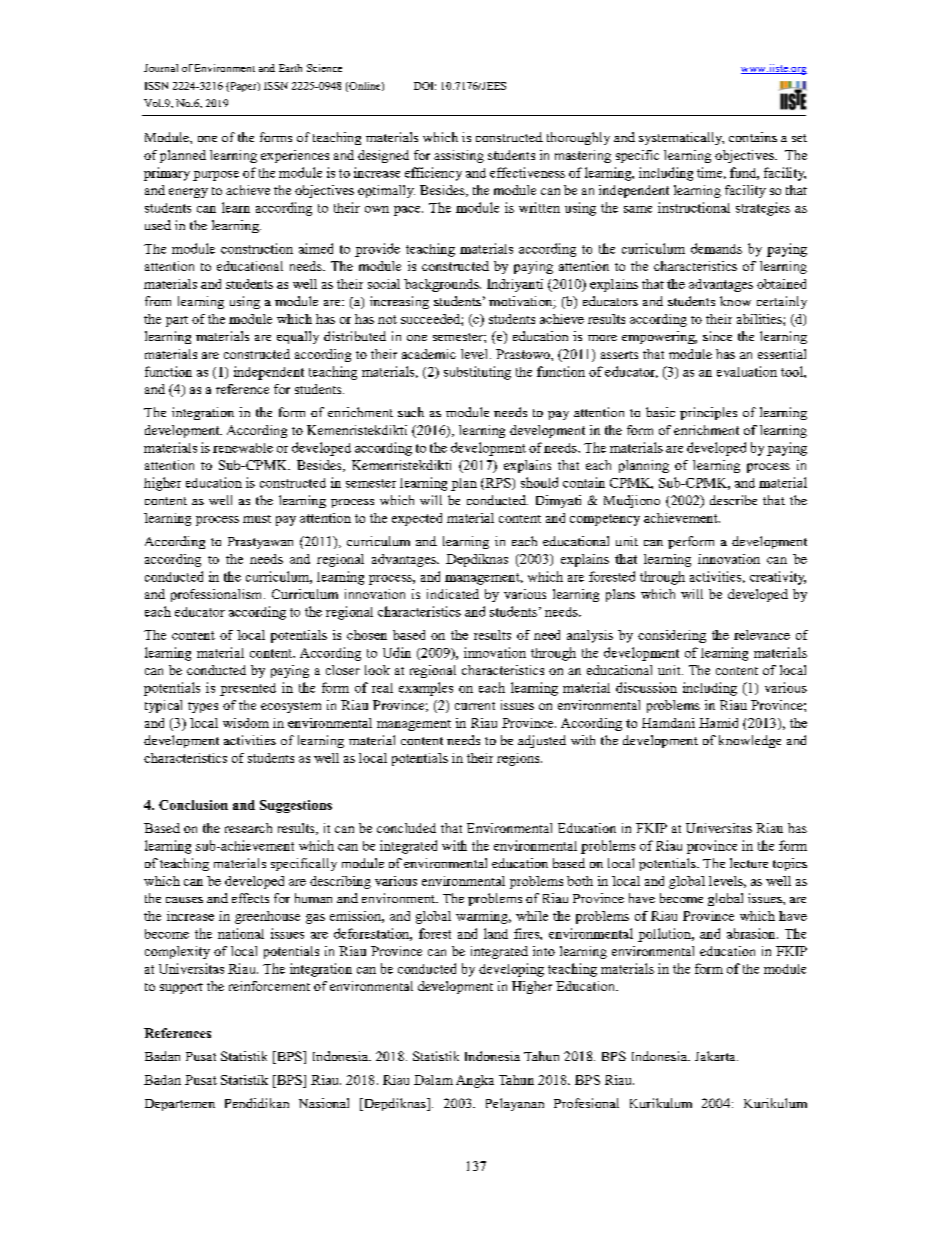 This screenshot has height=1233, width=952. What do you see at coordinates (406, 828) in the screenshot?
I see `concluded` at bounding box center [406, 828].
